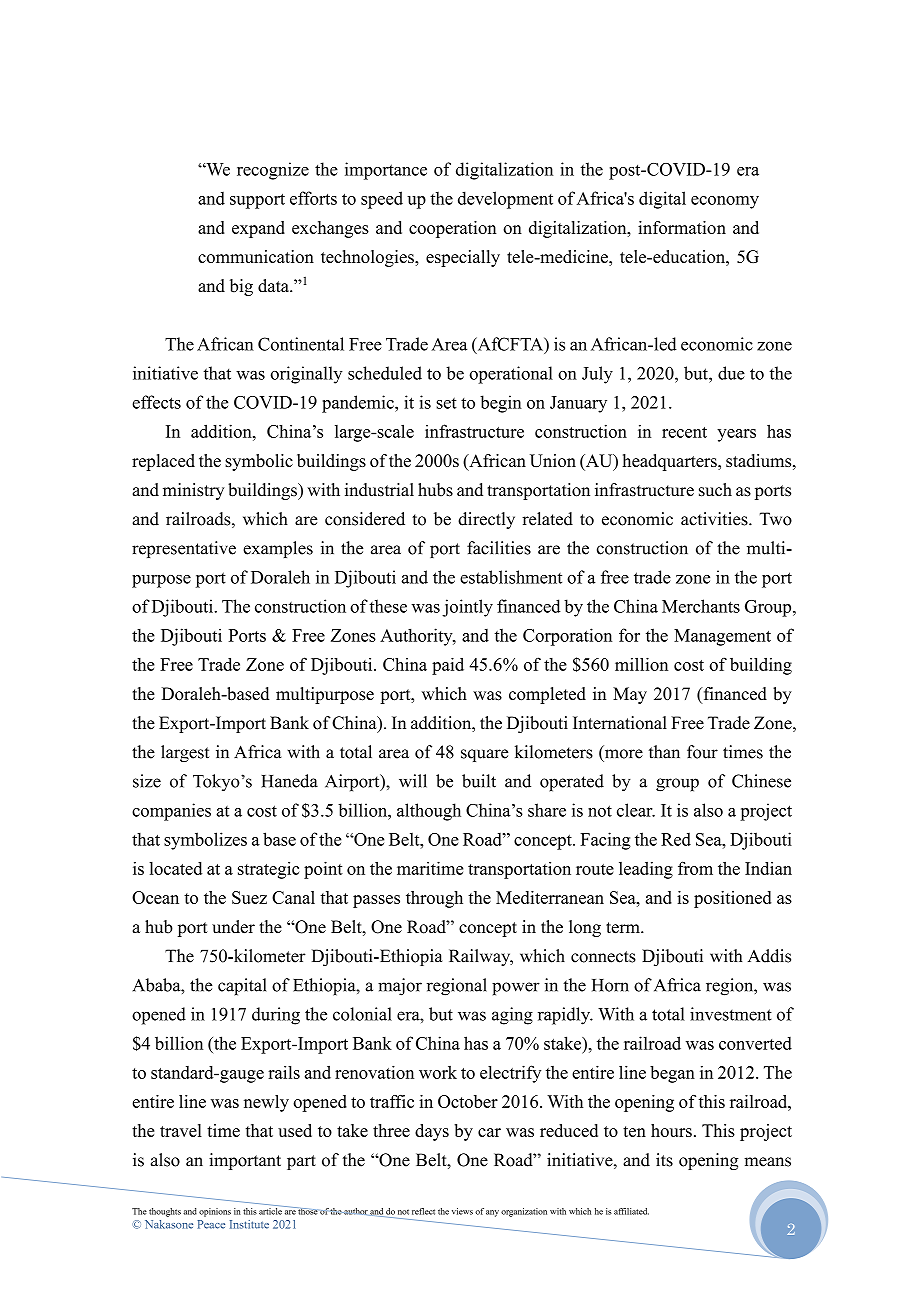 This page has height=1308, width=924. Describe the element at coordinates (452, 229) in the page. I see `cooperation` at that location.
